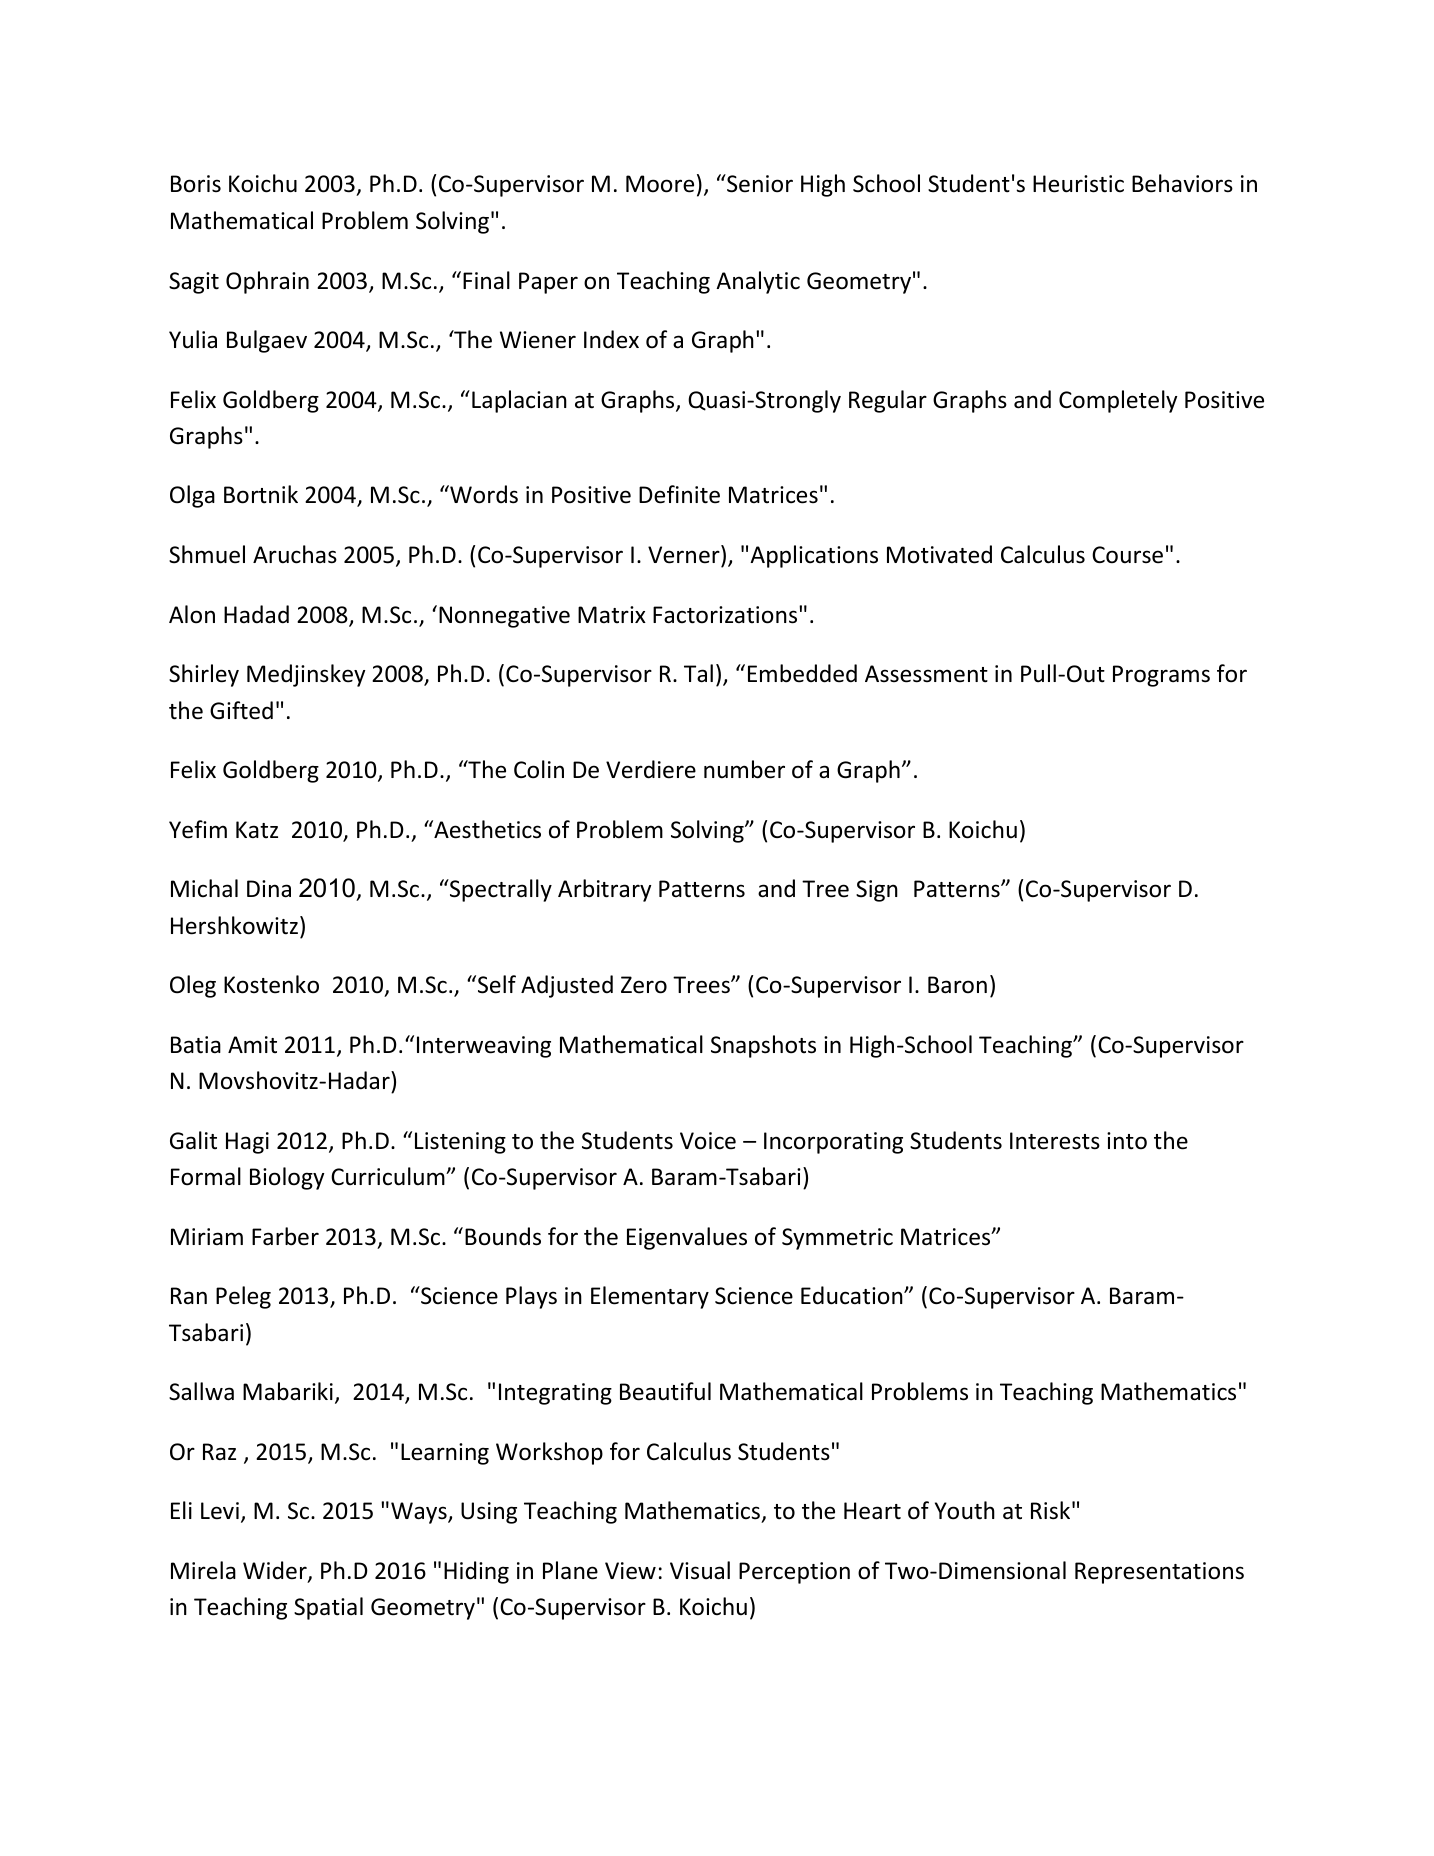 Image resolution: width=1434 pixels, height=1856 pixels. Describe the element at coordinates (679, 494) in the screenshot. I see `Definite` at that location.
